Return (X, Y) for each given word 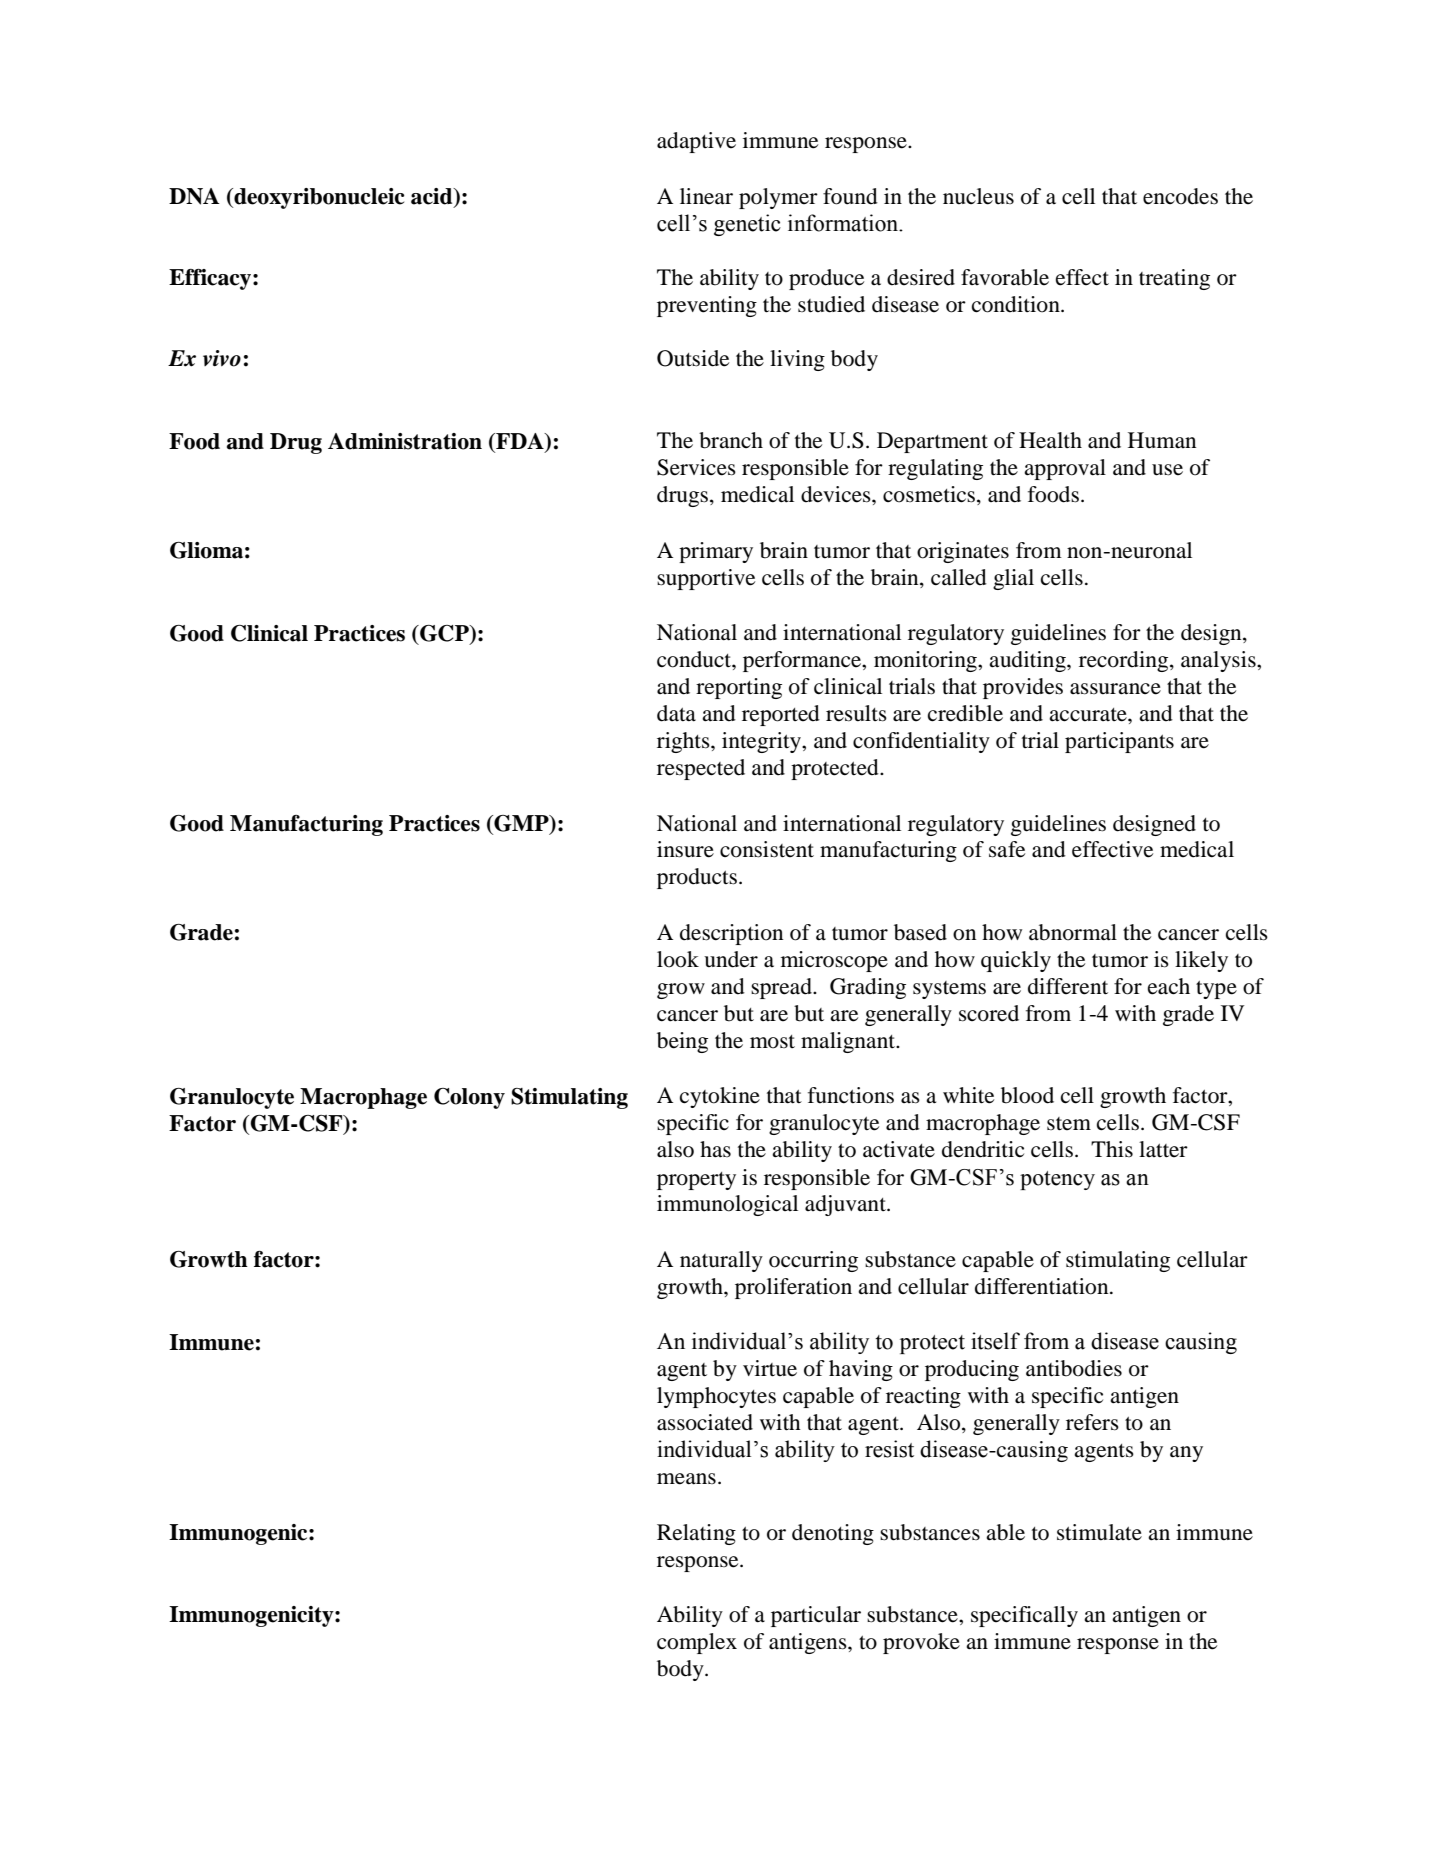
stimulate (1099, 1532)
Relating (696, 1534)
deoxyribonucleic (318, 198)
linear (706, 196)
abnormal (1073, 932)
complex (697, 1643)
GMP (521, 824)
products (697, 878)
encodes (1180, 196)
